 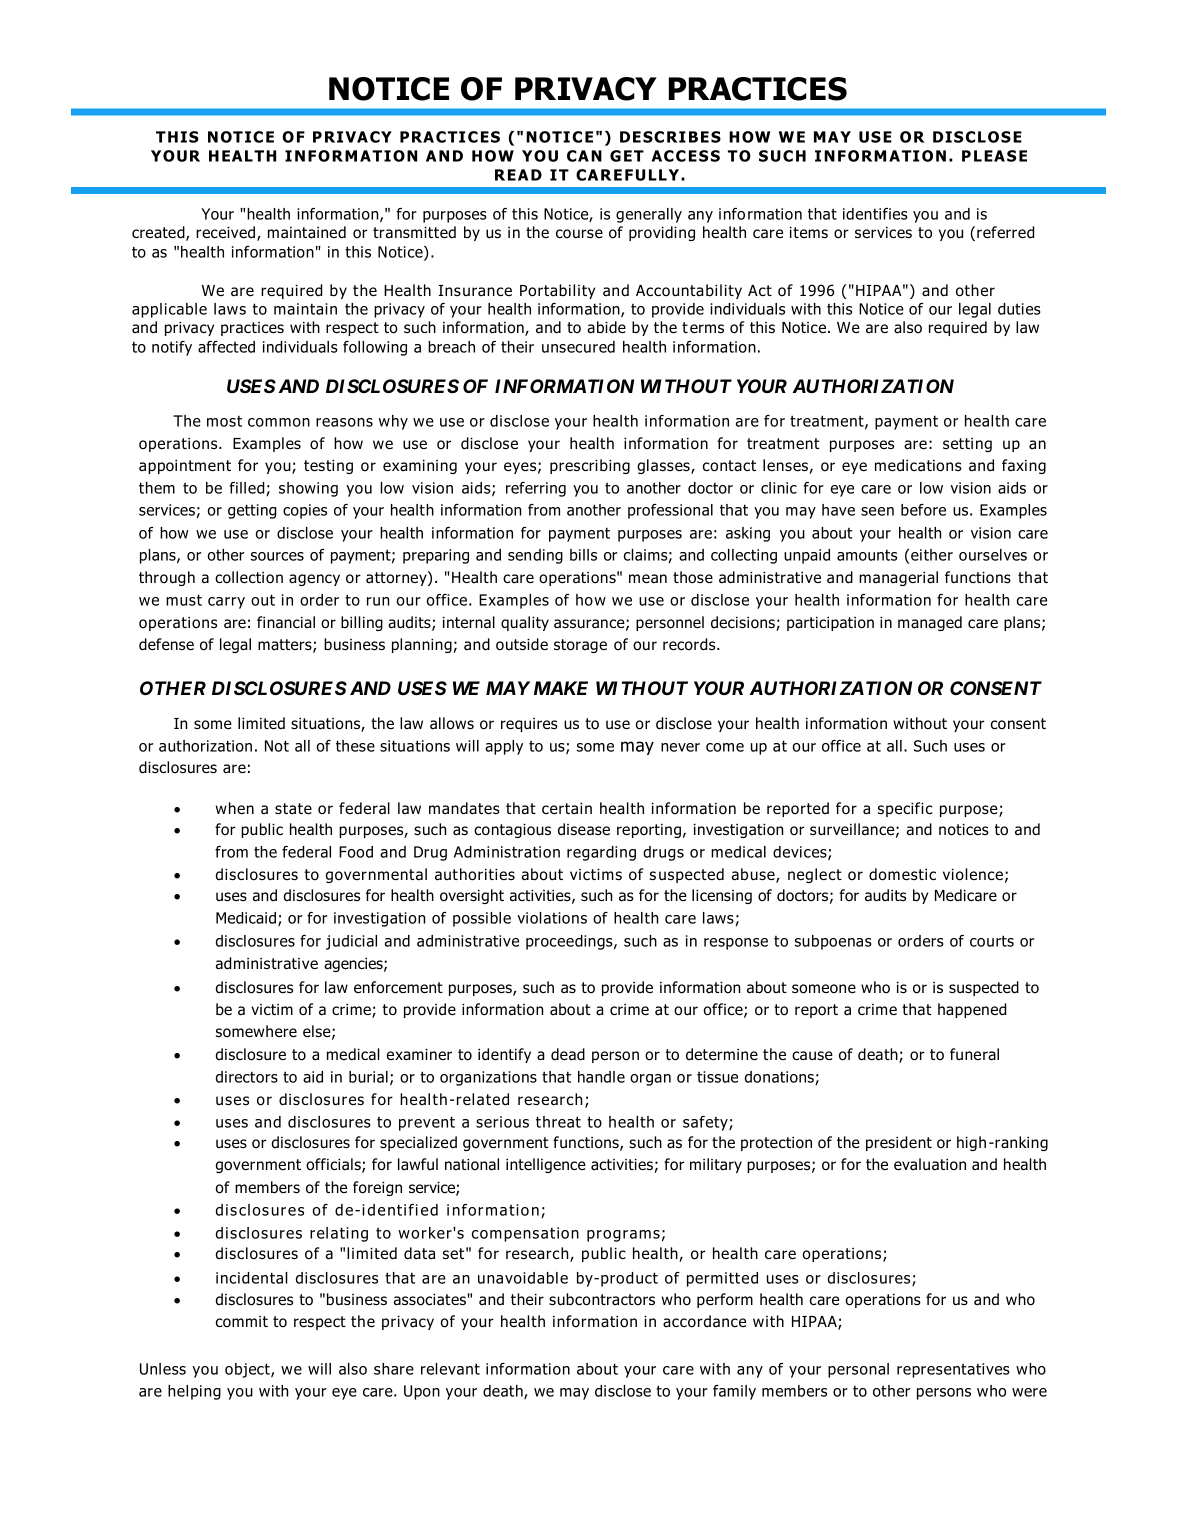 What do you see at coordinates (875, 214) in the screenshot?
I see `identifies` at bounding box center [875, 214].
